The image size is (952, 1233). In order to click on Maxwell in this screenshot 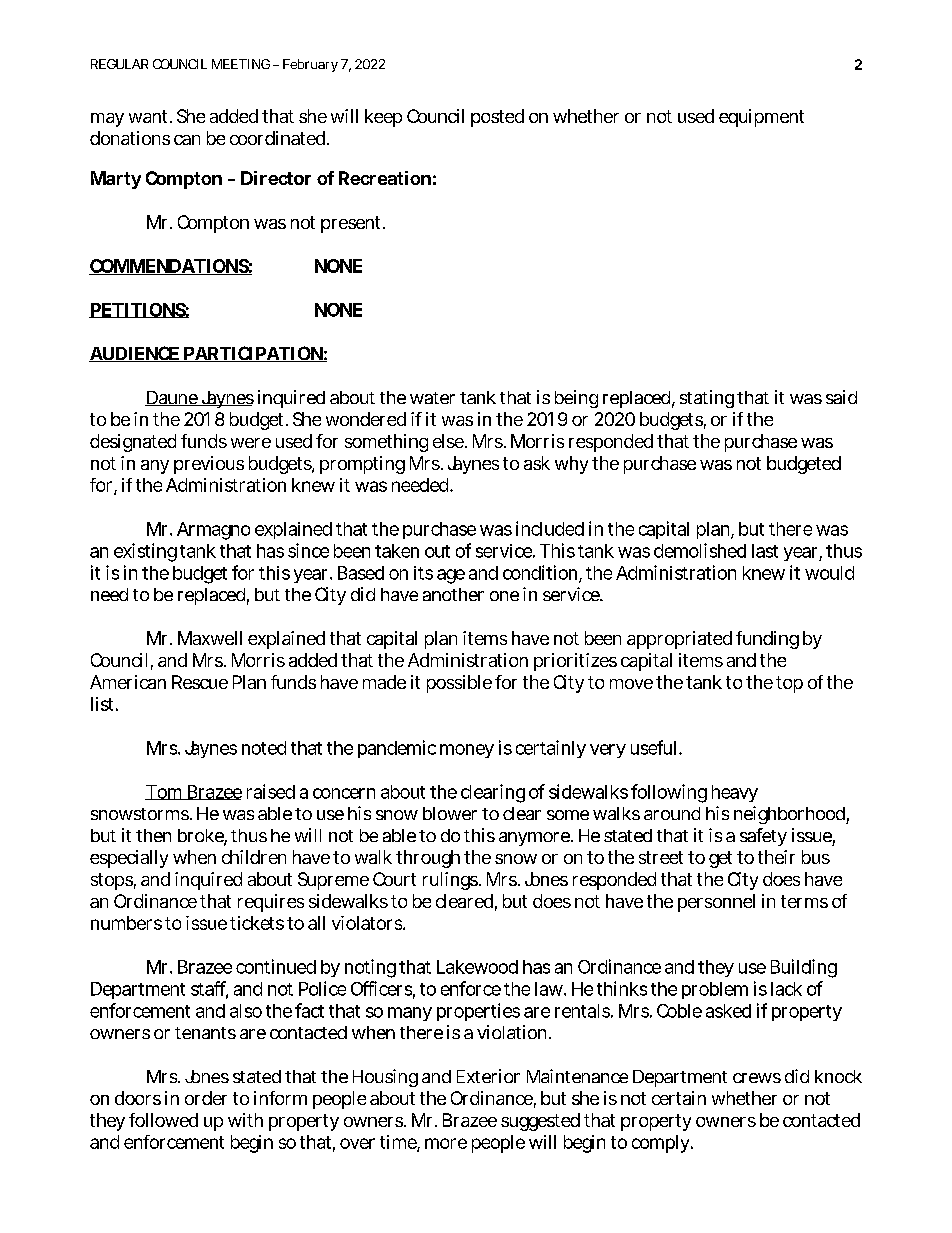, I will do `click(210, 638)`.
